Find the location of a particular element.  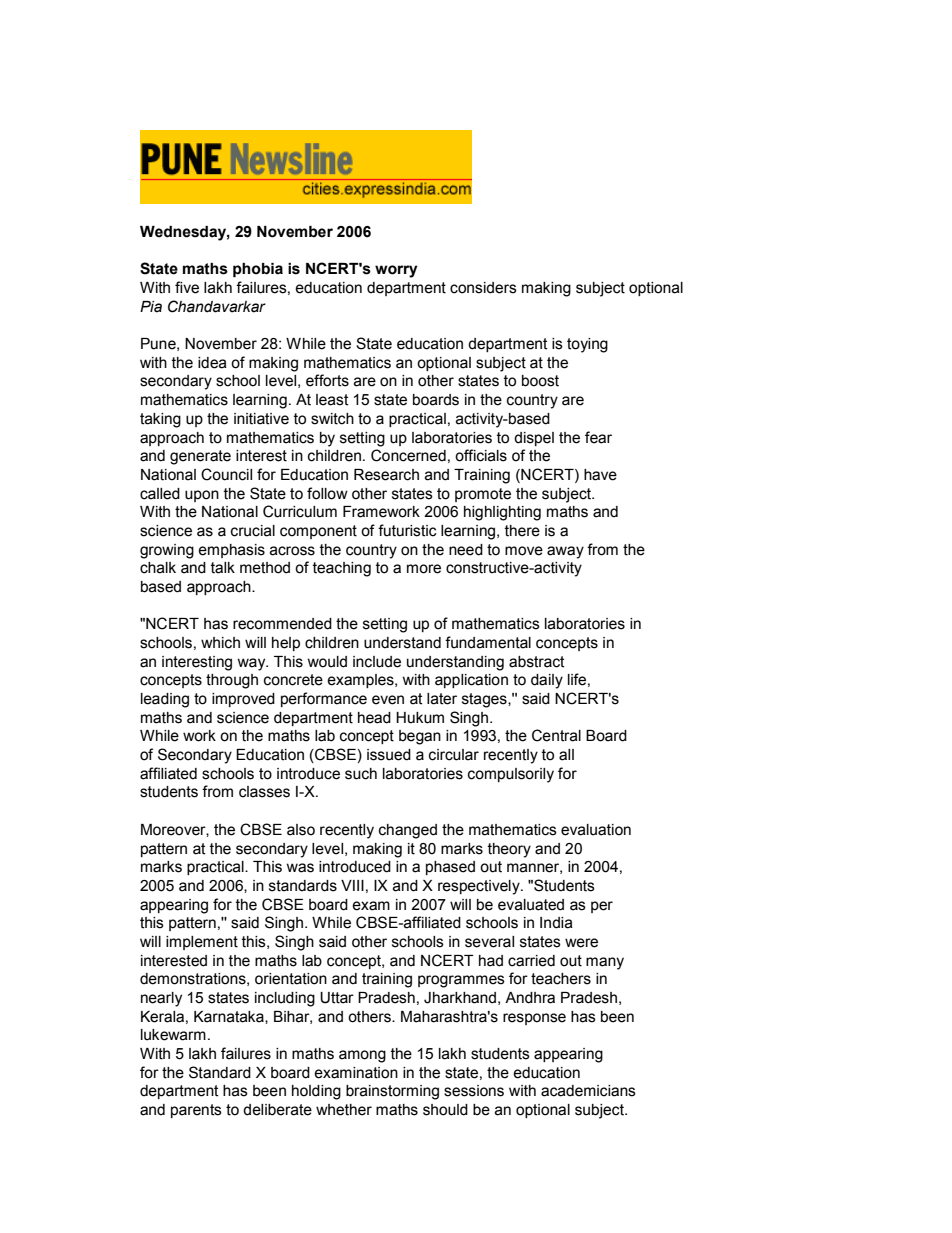

even is located at coordinates (388, 700).
